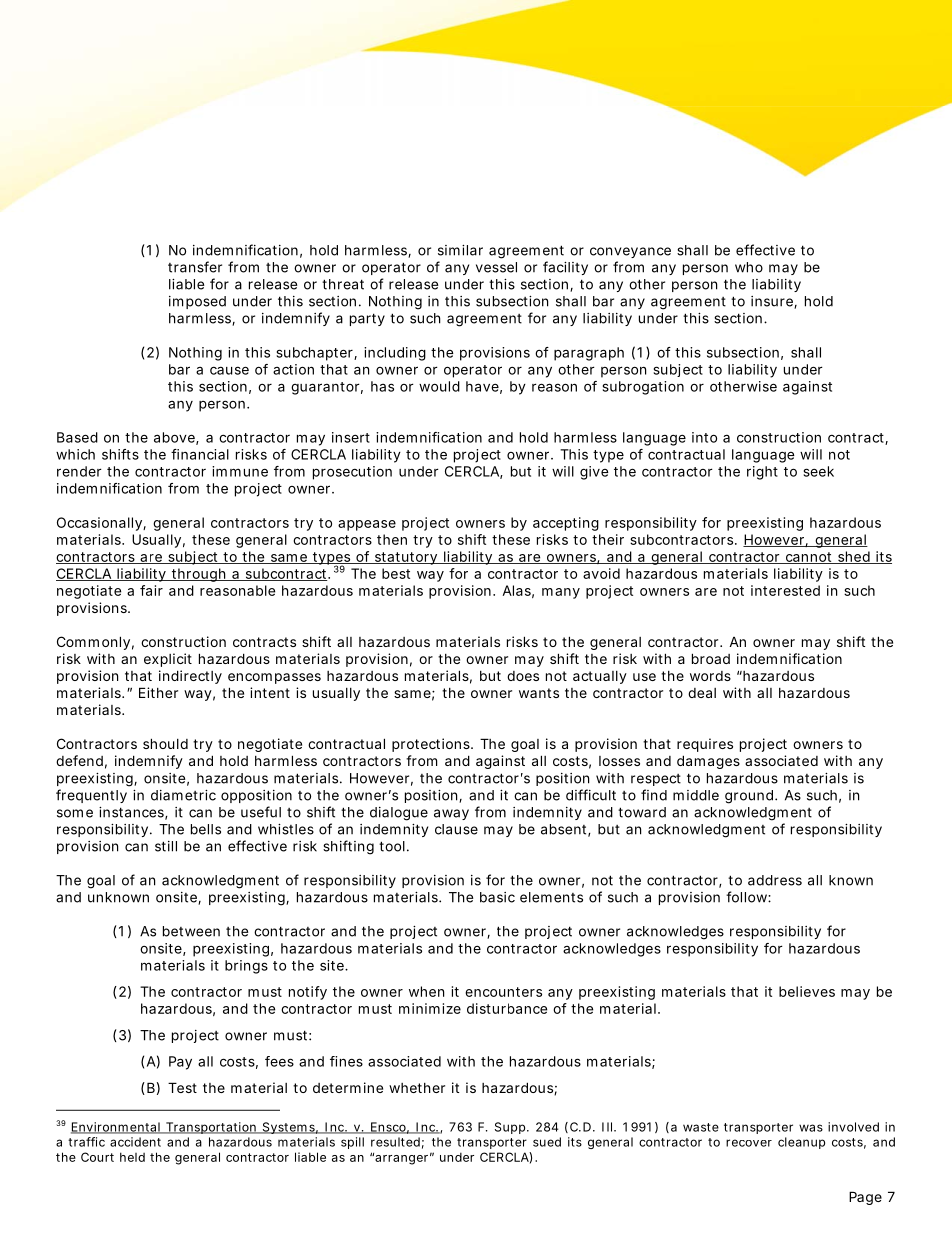  I want to click on recover, so click(749, 1143).
